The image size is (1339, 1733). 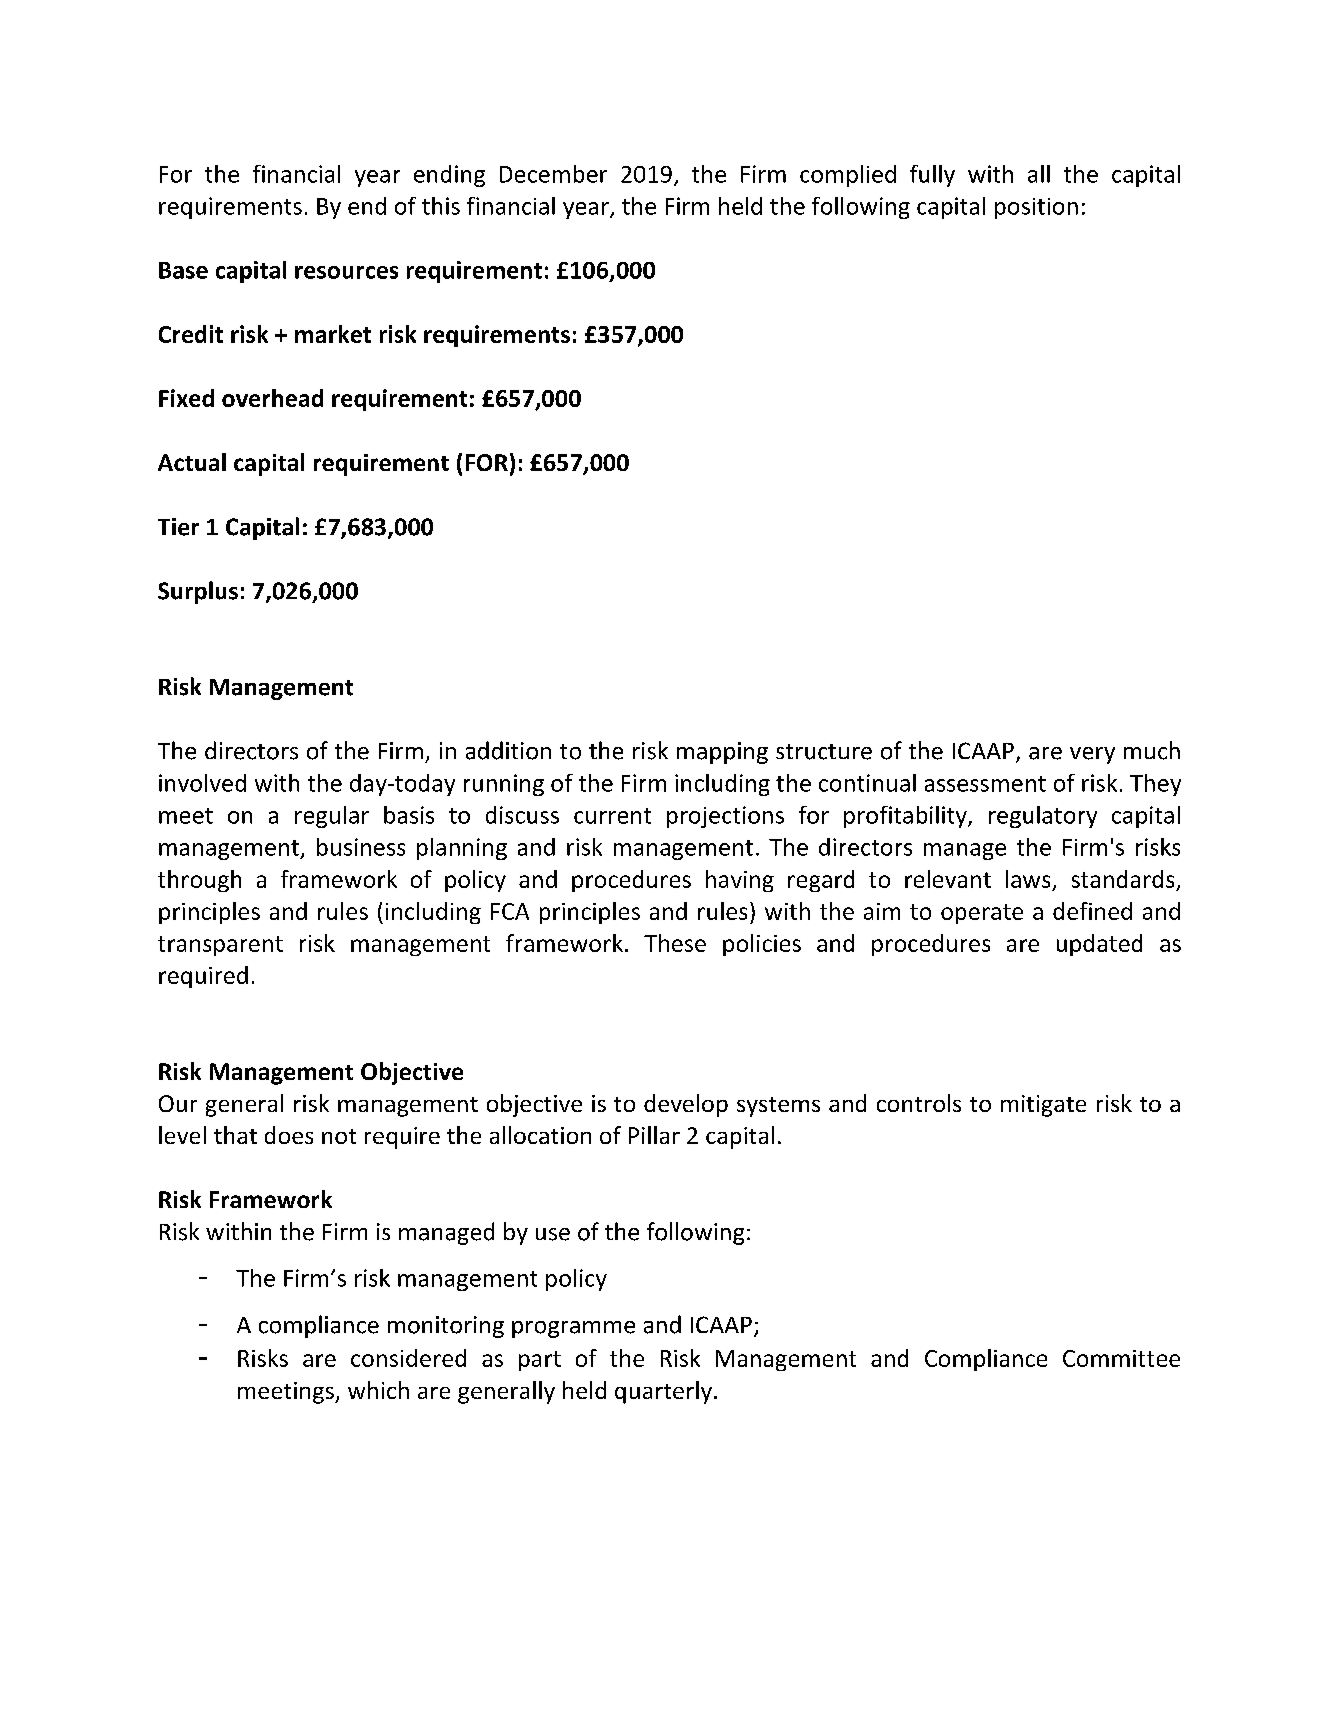 What do you see at coordinates (1099, 945) in the screenshot?
I see `updated` at bounding box center [1099, 945].
